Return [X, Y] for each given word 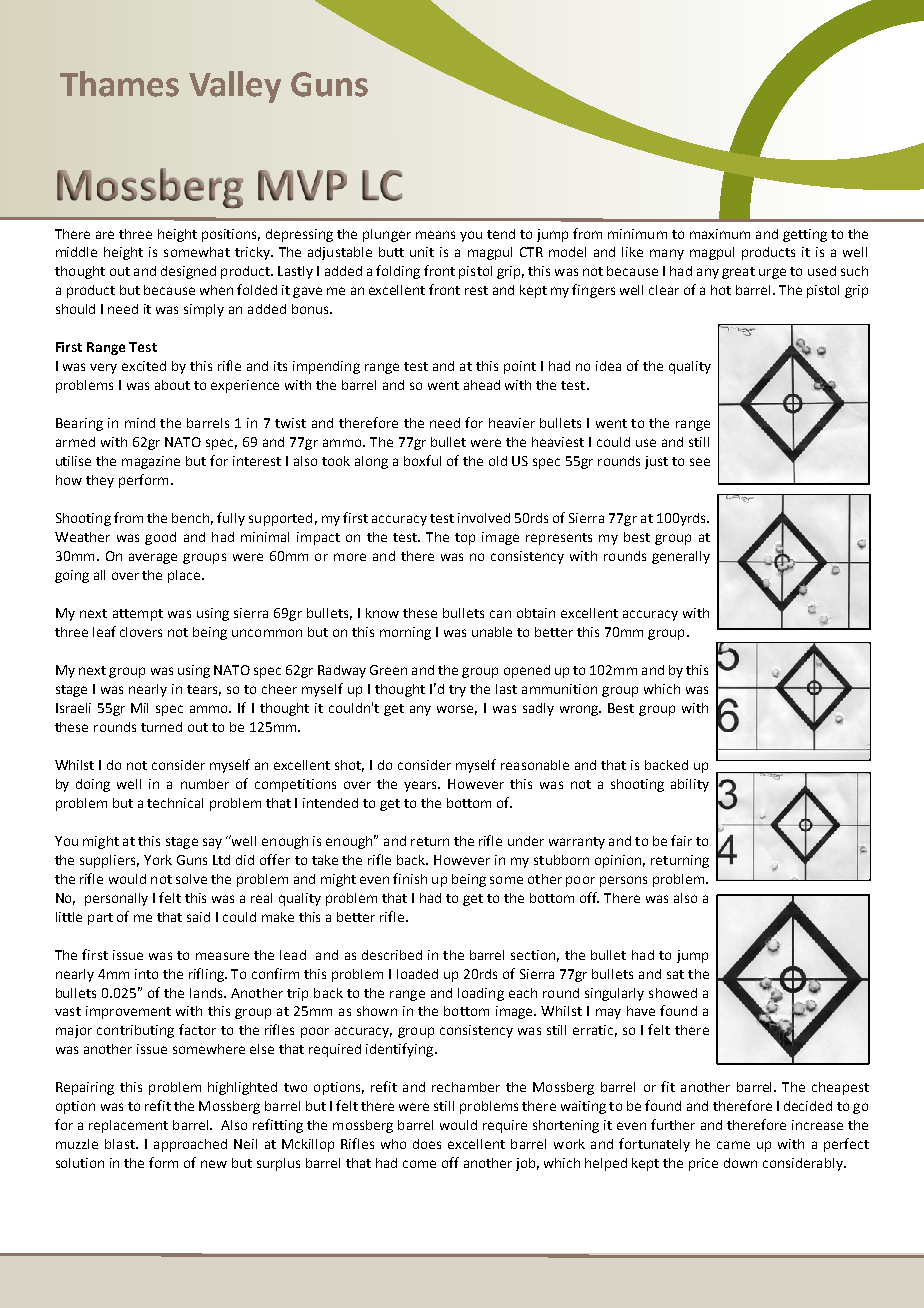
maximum [720, 234]
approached [190, 1145]
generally [681, 557]
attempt [138, 615]
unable [492, 632]
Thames [119, 84]
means [435, 235]
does [427, 1144]
